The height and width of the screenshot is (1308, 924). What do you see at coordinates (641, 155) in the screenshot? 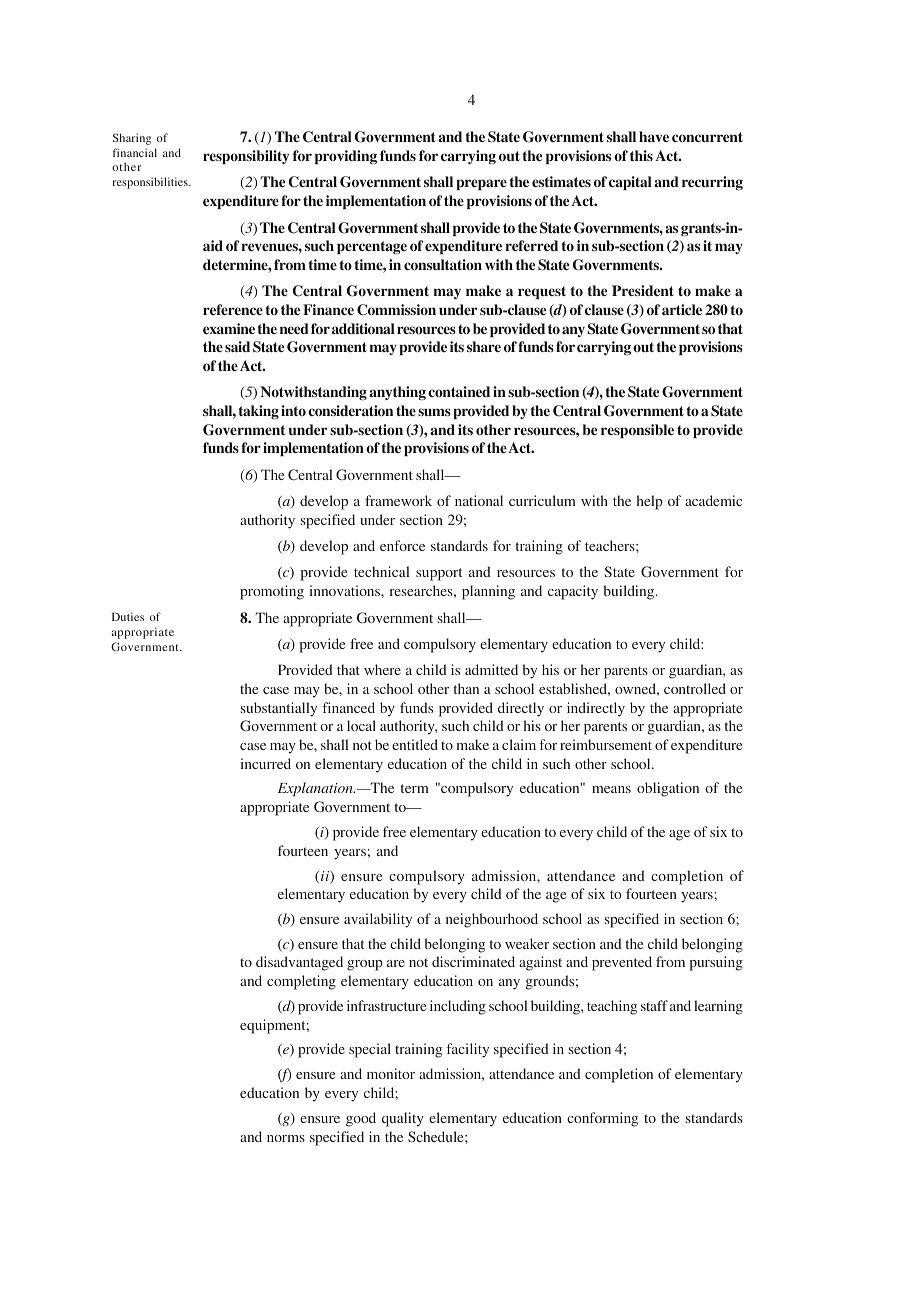
I see `this` at bounding box center [641, 155].
